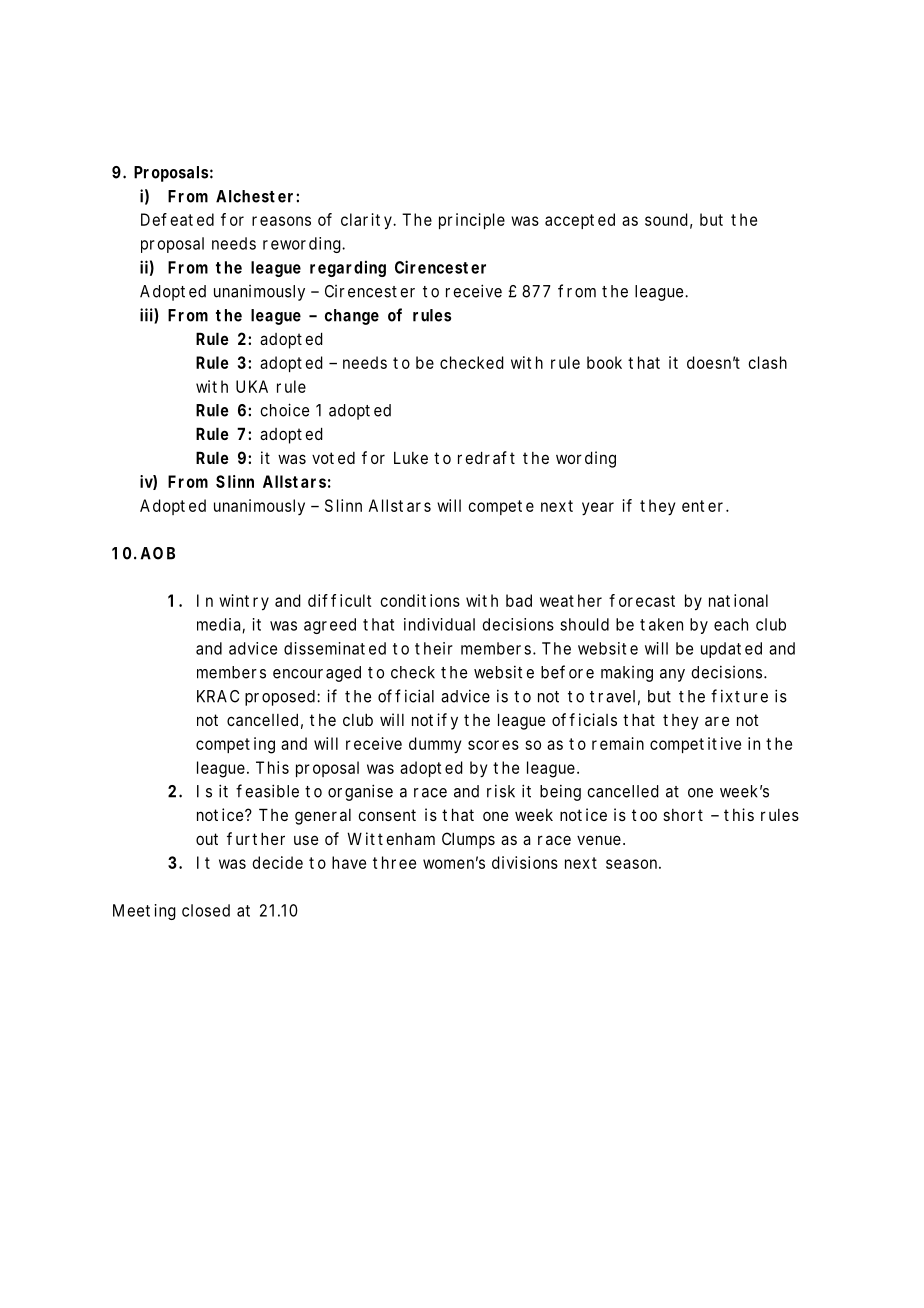 The width and height of the document is (924, 1308). I want to click on choice, so click(284, 410).
